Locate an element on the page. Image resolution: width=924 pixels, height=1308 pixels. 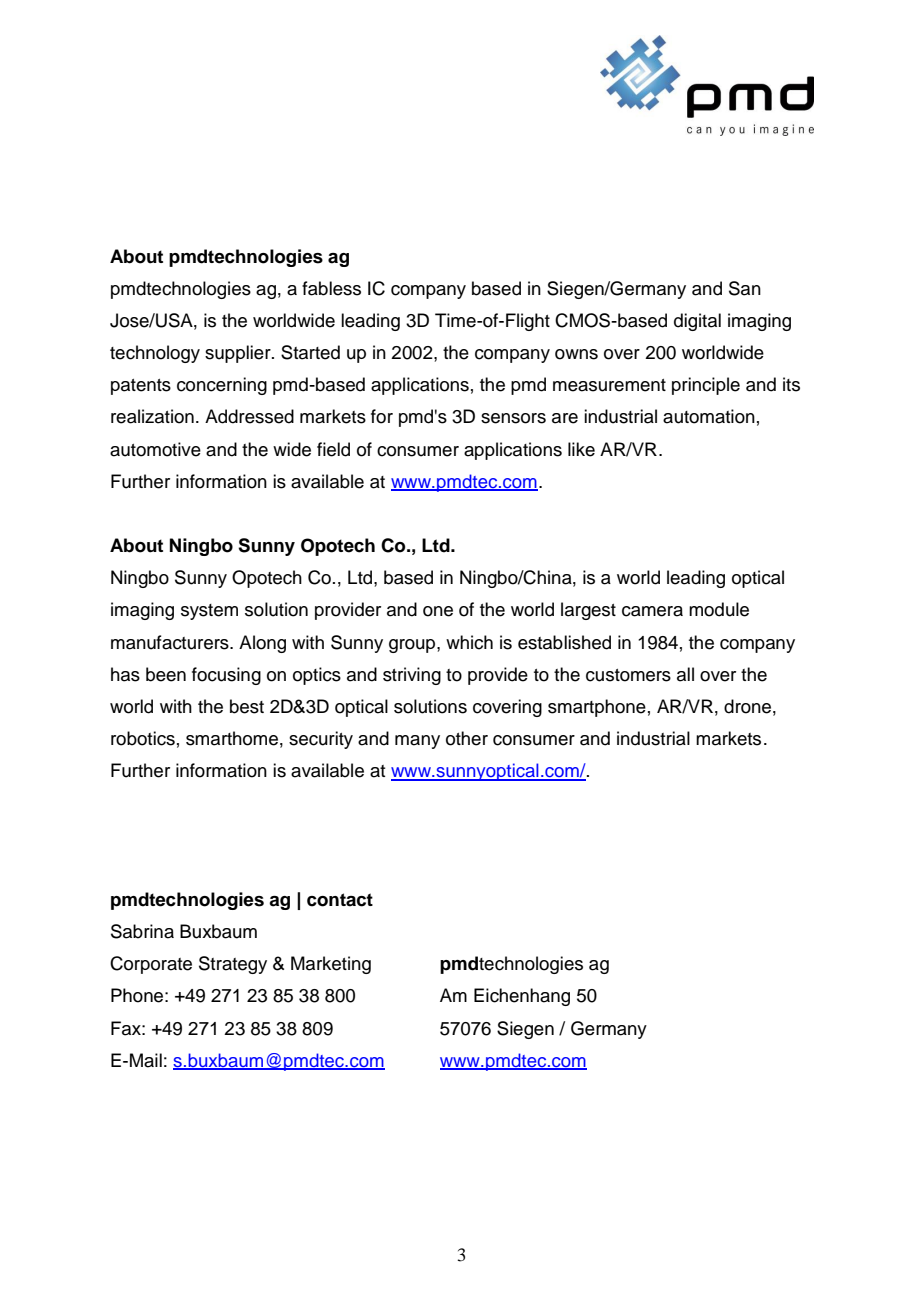
owns is located at coordinates (576, 354).
